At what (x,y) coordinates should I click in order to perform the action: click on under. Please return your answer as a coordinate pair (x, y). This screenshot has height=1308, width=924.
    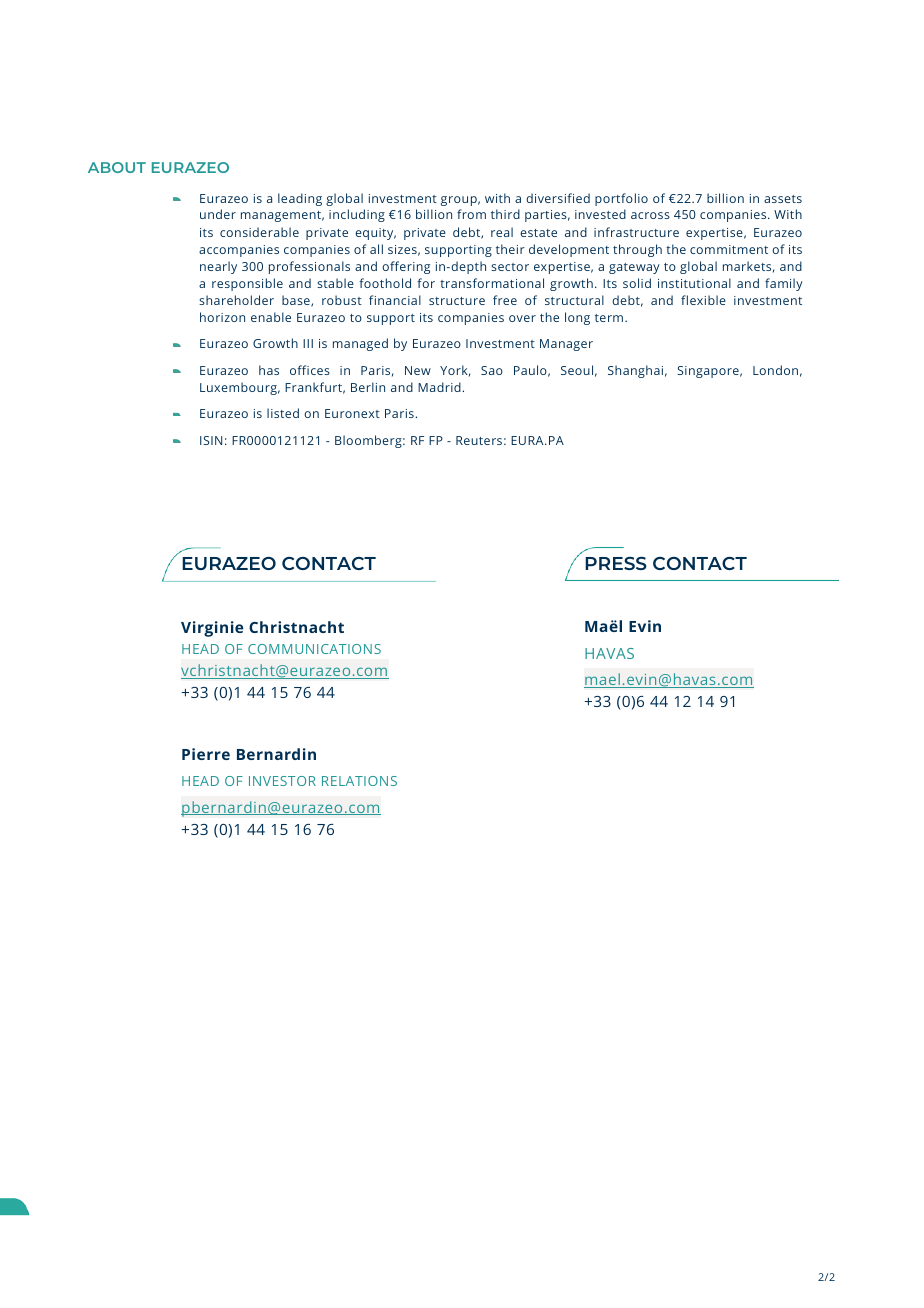
    Looking at the image, I should click on (218, 214).
